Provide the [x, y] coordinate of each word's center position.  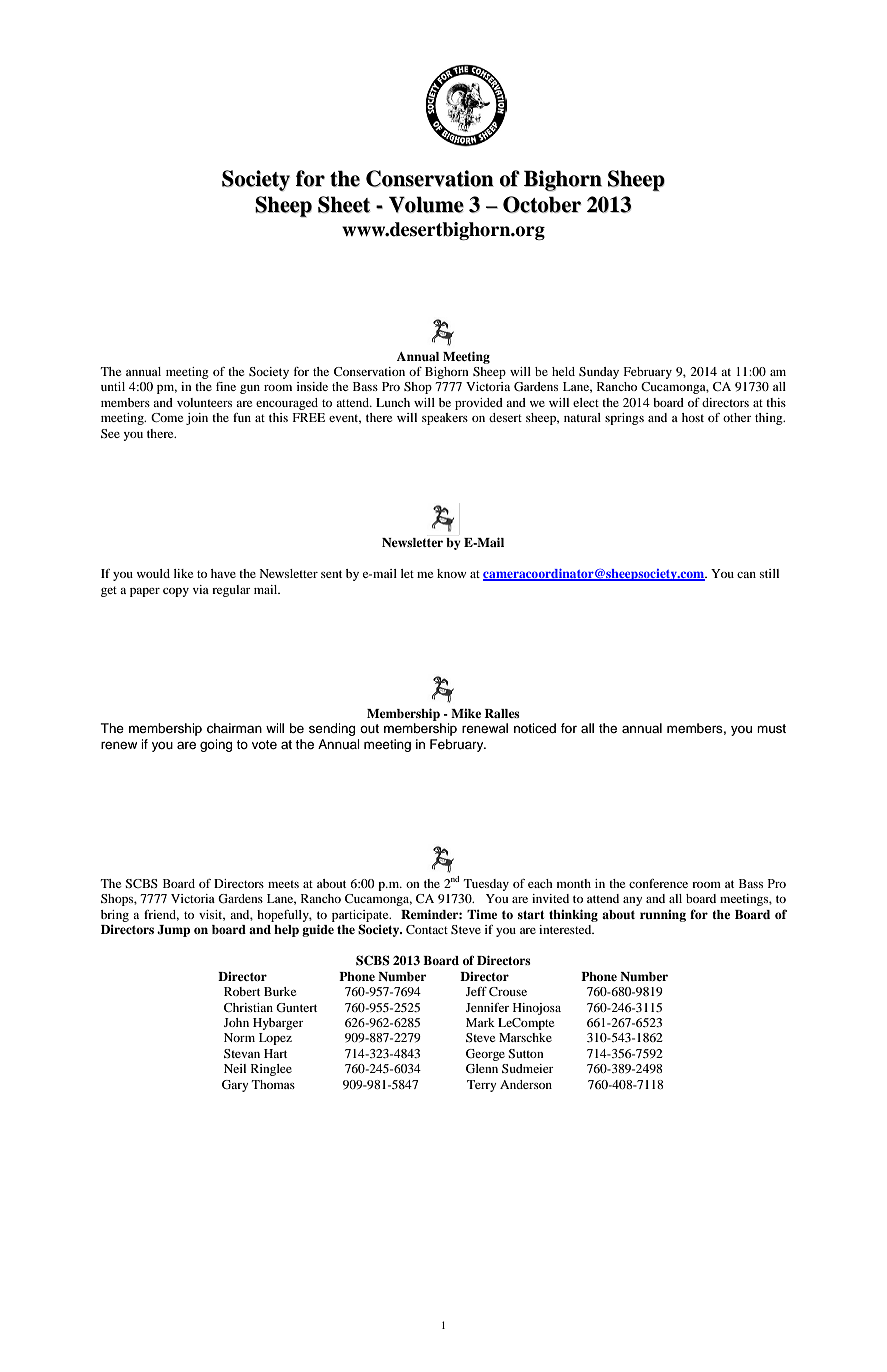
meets [283, 884]
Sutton [526, 1053]
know [452, 573]
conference [658, 883]
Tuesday [486, 885]
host [693, 417]
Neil [235, 1068]
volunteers [204, 402]
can [746, 575]
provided [479, 404]
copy [176, 592]
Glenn [482, 1068]
